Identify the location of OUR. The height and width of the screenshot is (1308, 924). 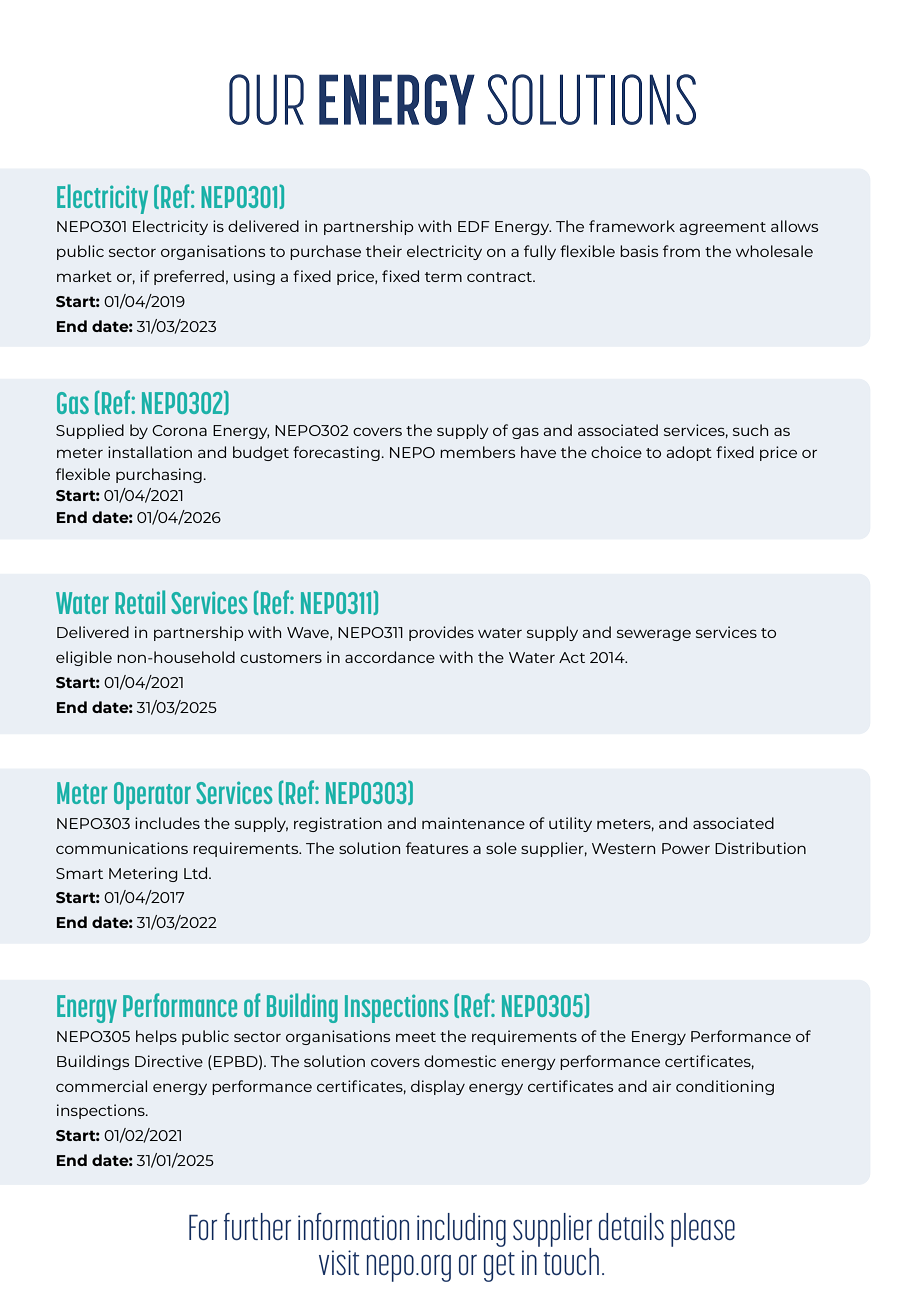
(266, 99).
